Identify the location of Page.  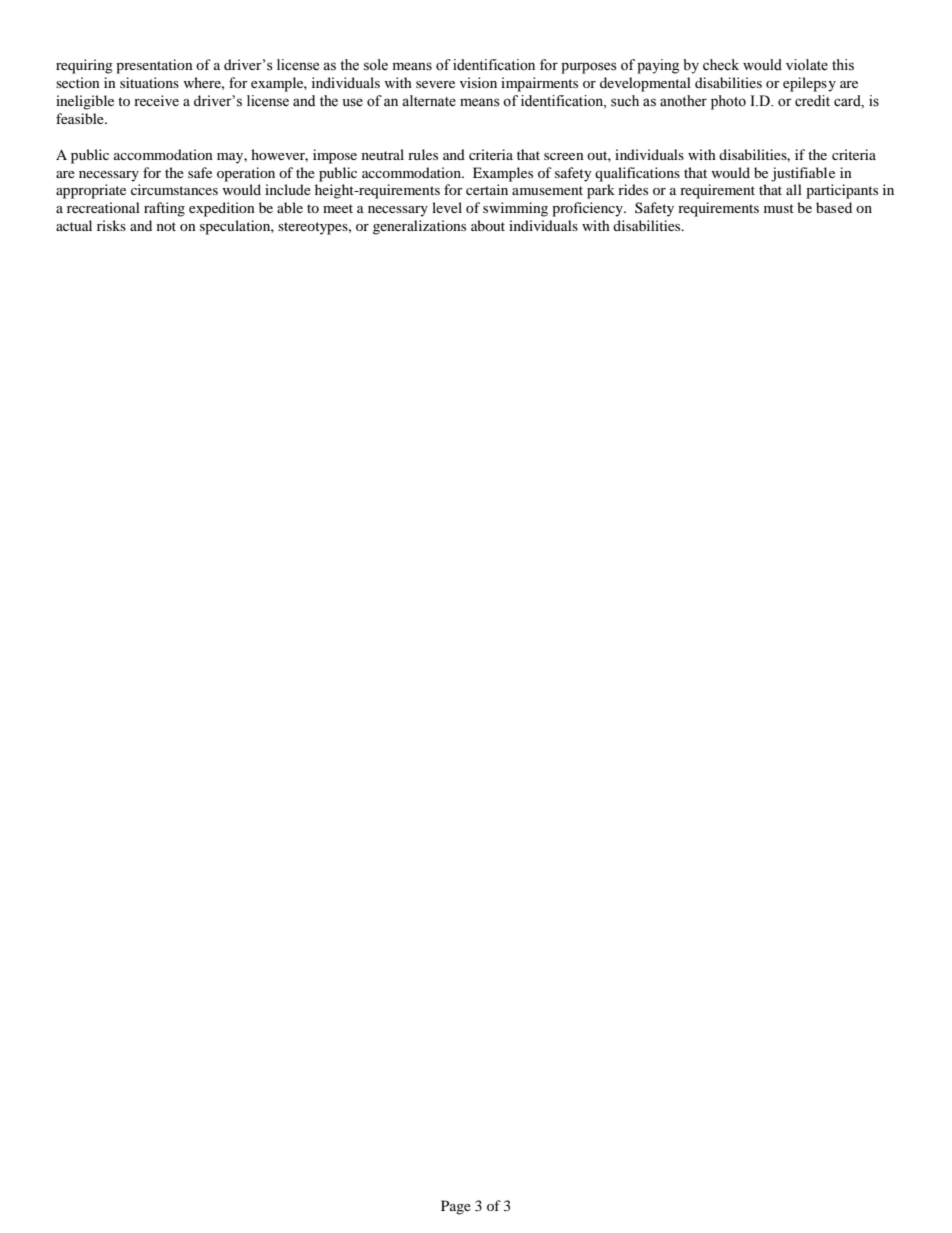
(456, 1207).
